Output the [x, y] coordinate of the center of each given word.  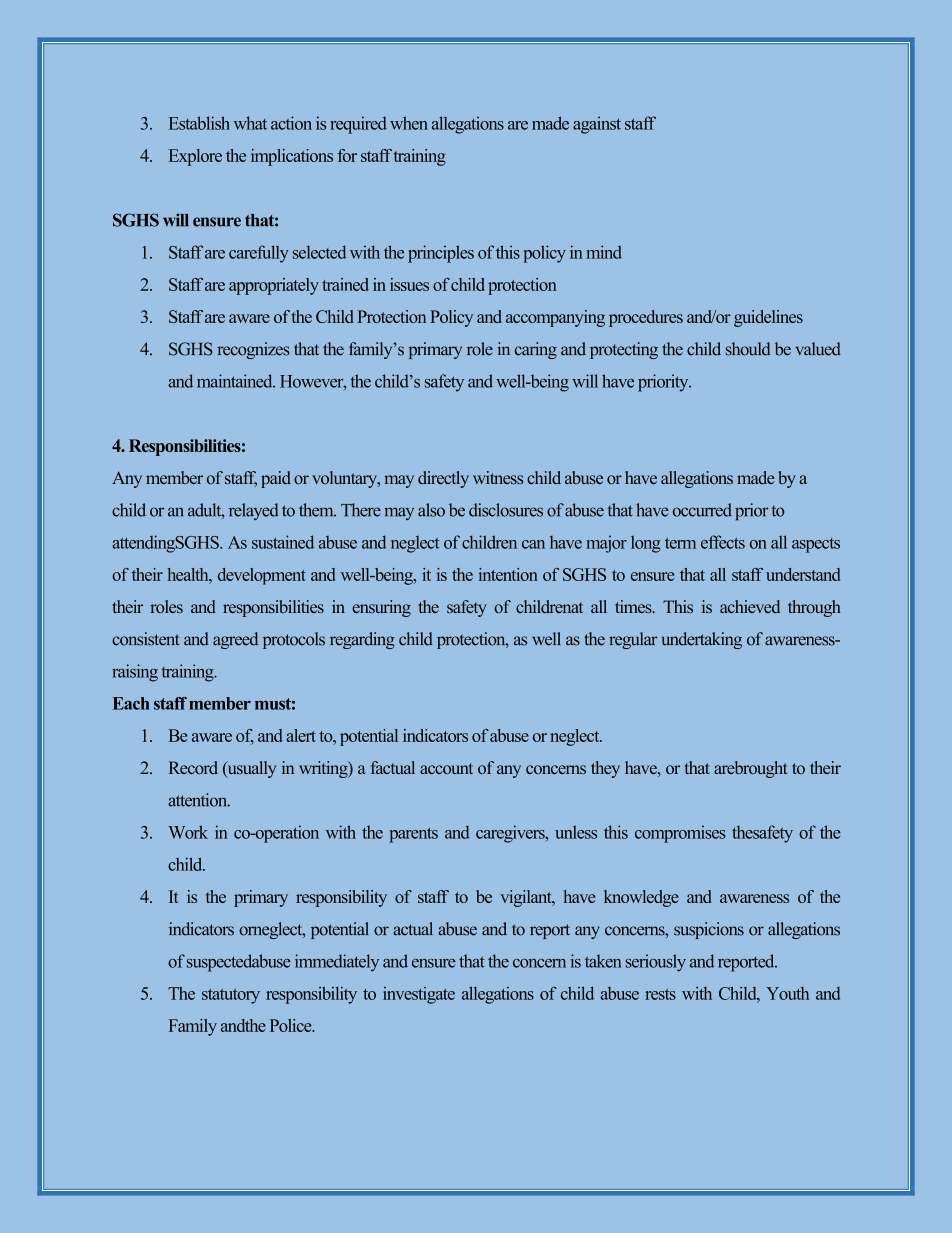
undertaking [702, 640]
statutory [231, 996]
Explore [195, 157]
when [409, 123]
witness [498, 477]
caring [536, 350]
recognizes [253, 350]
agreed [235, 640]
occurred [702, 510]
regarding [362, 640]
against [597, 125]
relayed [254, 511]
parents [413, 835]
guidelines [768, 318]
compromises [680, 834]
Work [188, 832]
